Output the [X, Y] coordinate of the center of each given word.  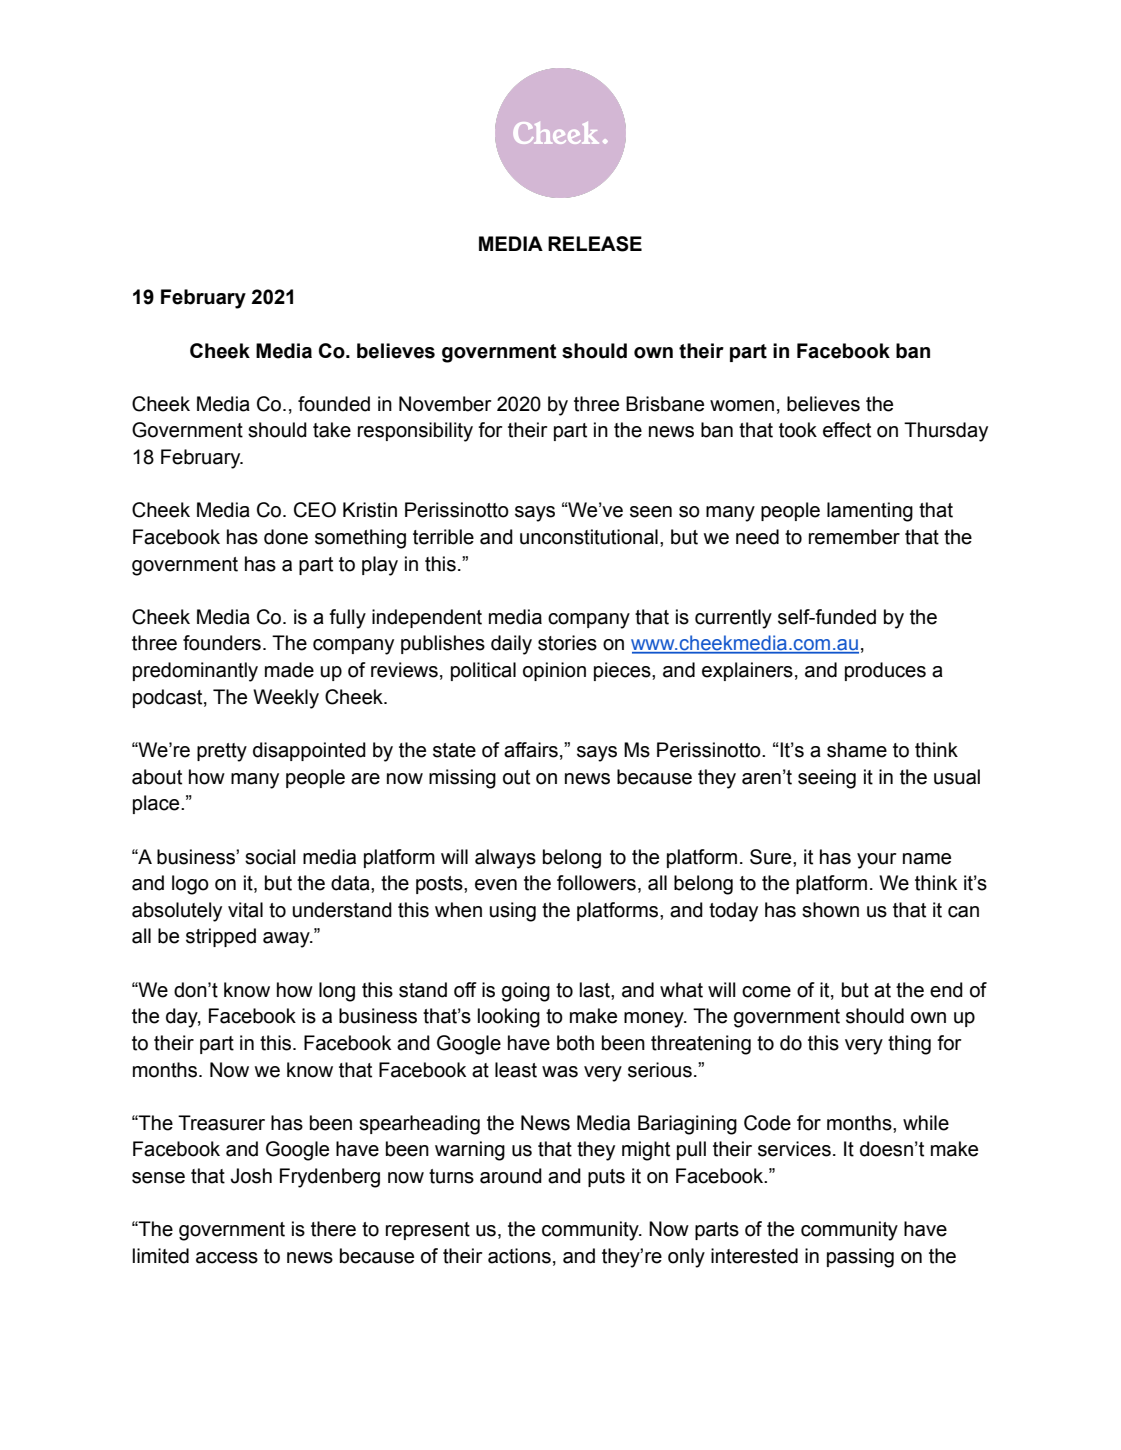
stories [567, 643]
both [575, 1043]
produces [885, 671]
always [505, 859]
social [270, 857]
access [227, 1258]
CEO [315, 510]
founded [334, 404]
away [287, 940]
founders [222, 643]
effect [847, 430]
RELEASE [595, 244]
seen [651, 512]
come [766, 992]
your [877, 861]
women [742, 406]
